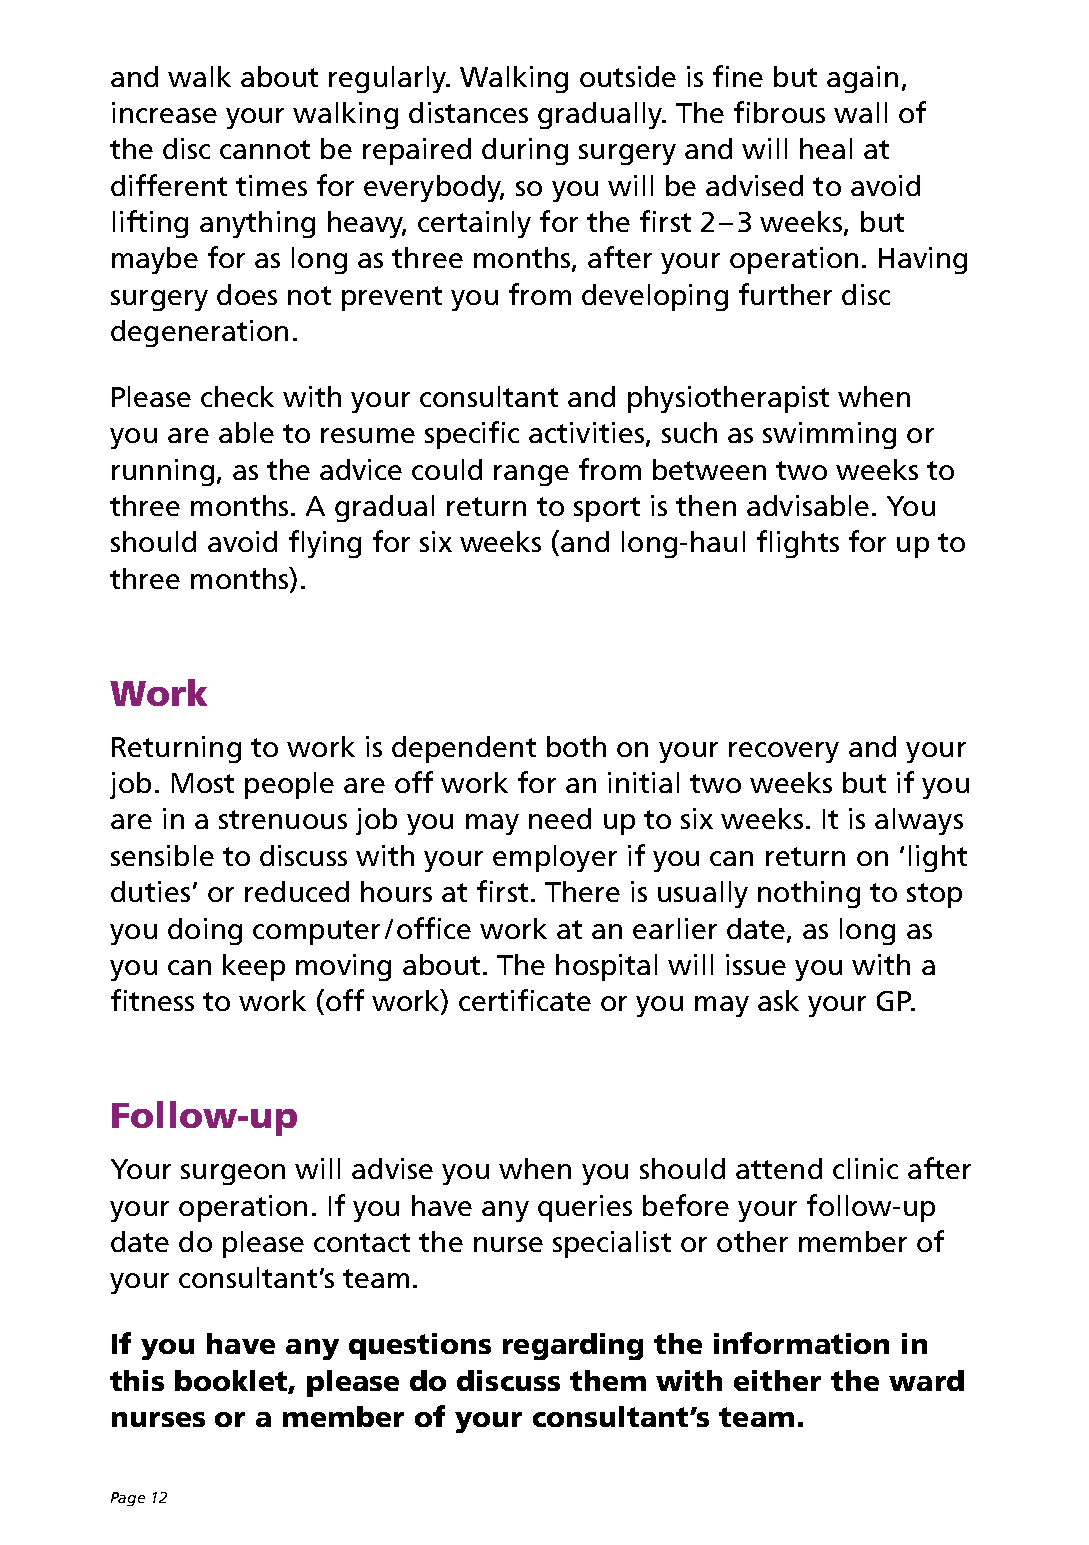 This document has width=1089, height=1545. What do you see at coordinates (585, 1208) in the document?
I see `queries` at bounding box center [585, 1208].
